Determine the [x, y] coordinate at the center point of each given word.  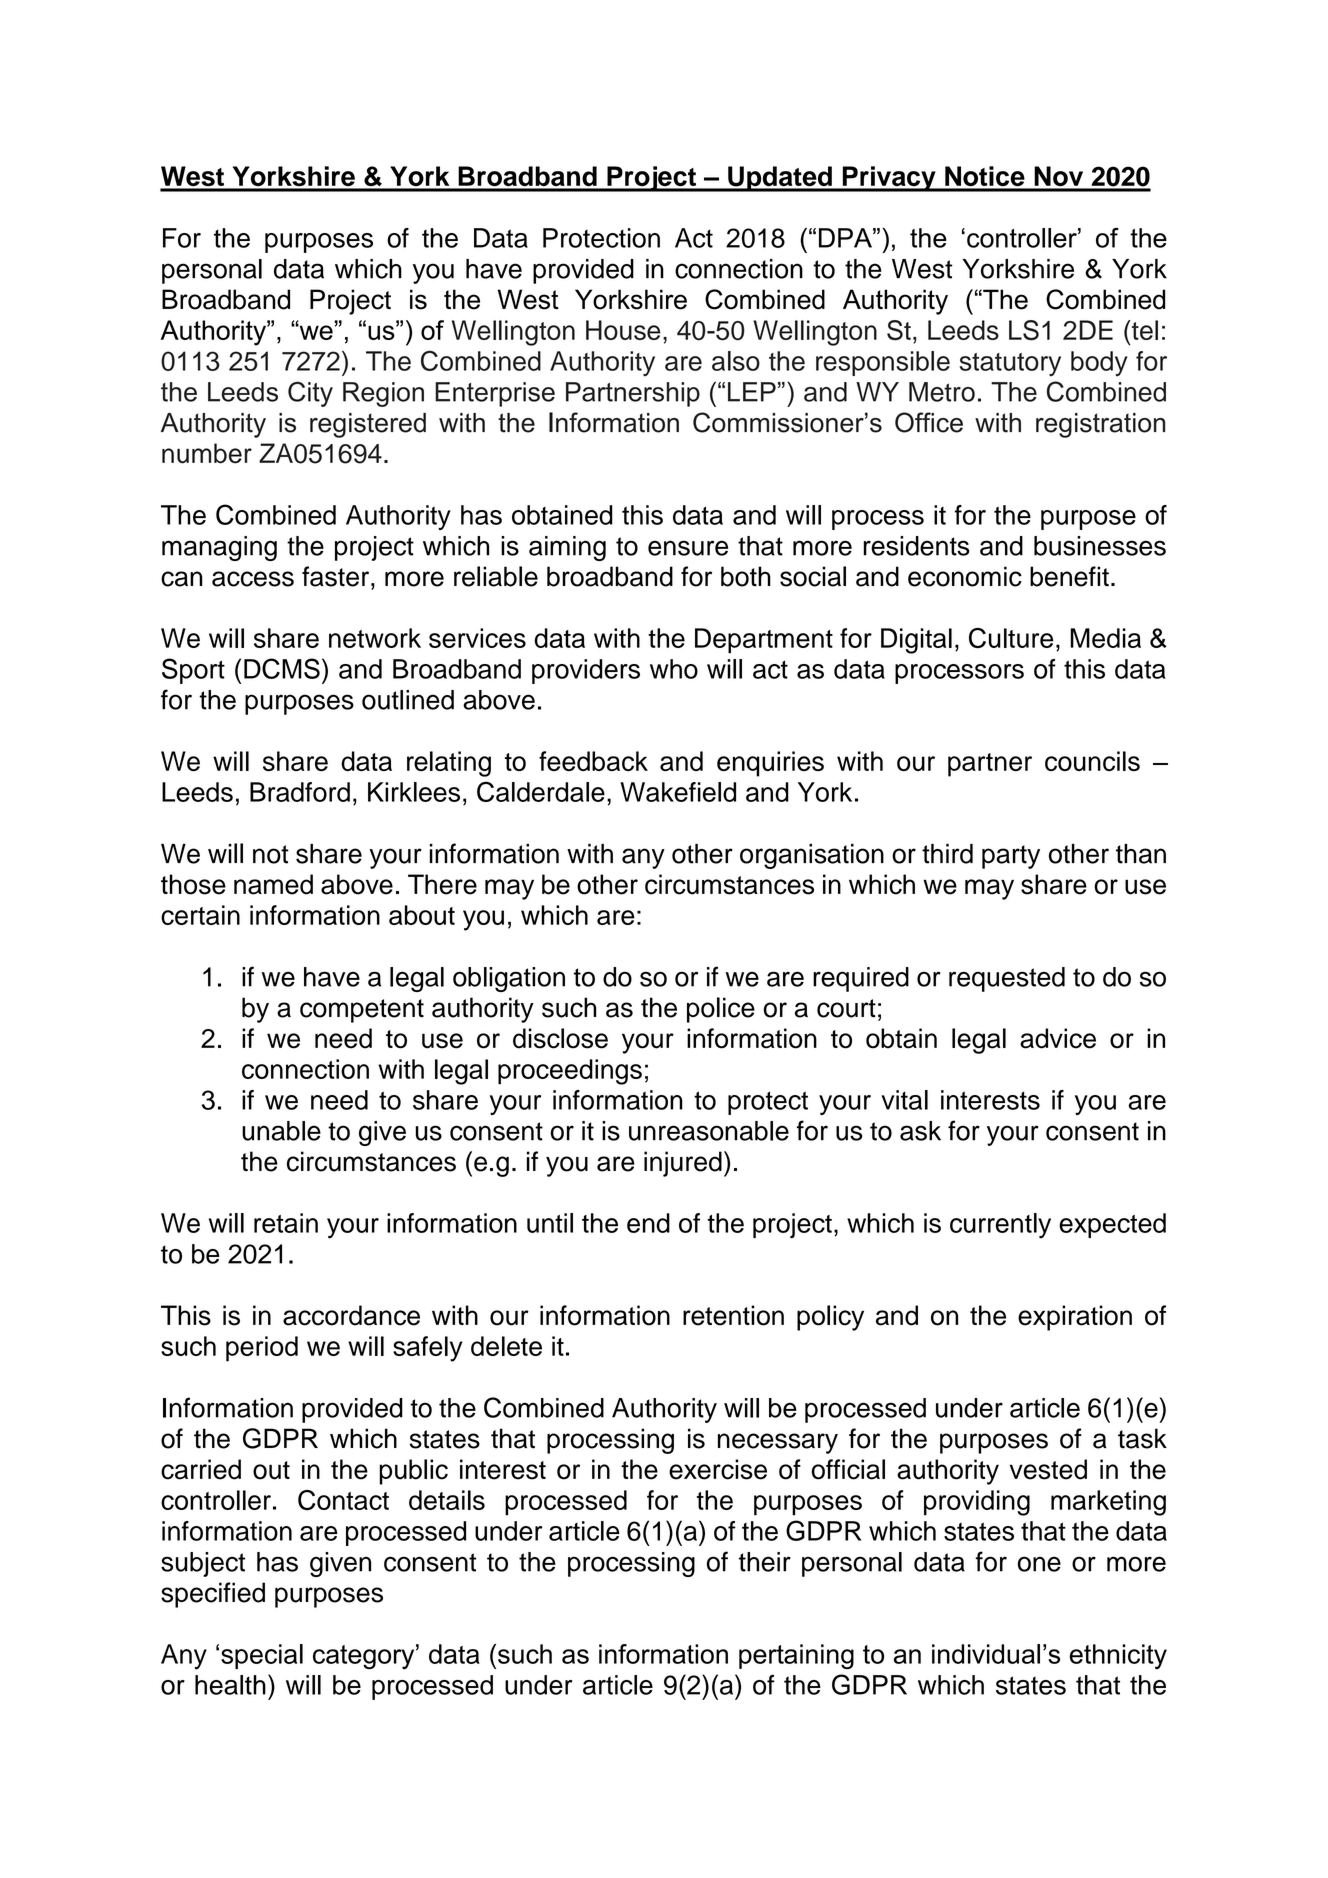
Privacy [889, 179]
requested [1007, 979]
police [721, 1010]
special [262, 1656]
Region [383, 394]
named [273, 884]
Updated [780, 179]
